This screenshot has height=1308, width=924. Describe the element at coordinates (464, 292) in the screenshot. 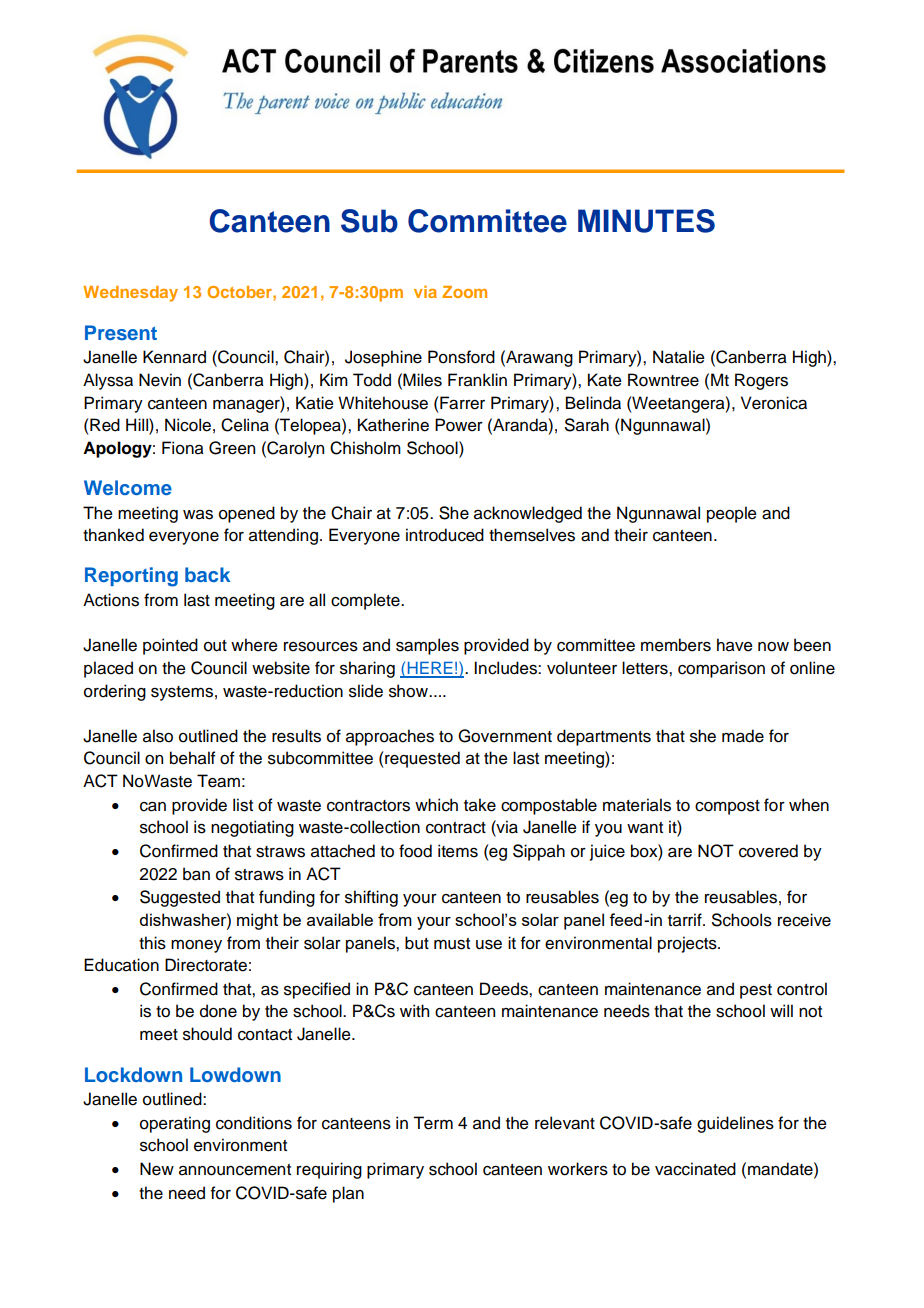

I see `Zoom` at that location.
